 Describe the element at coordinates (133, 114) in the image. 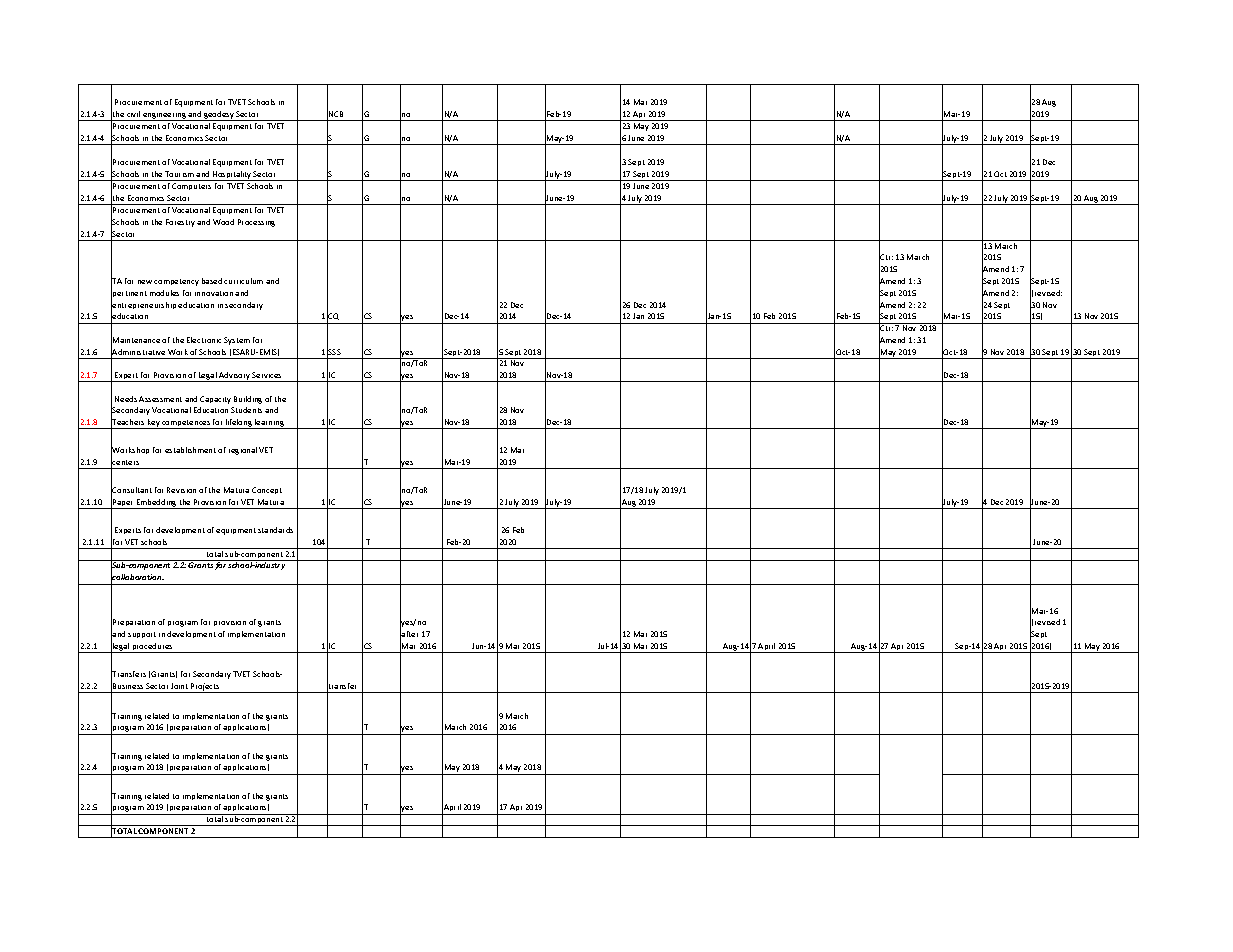

I see `civil` at that location.
